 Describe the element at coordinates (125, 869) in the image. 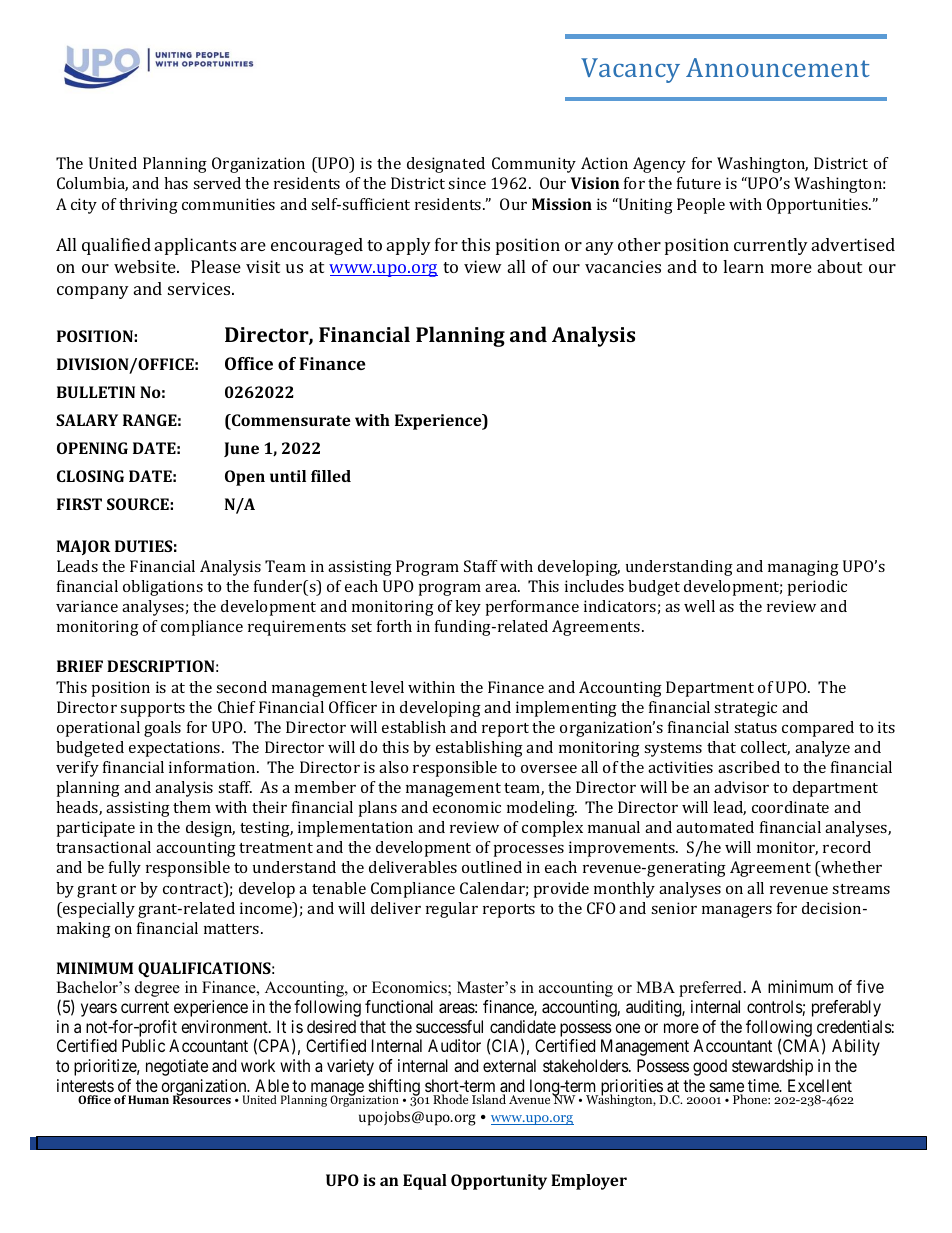

I see `fully` at that location.
